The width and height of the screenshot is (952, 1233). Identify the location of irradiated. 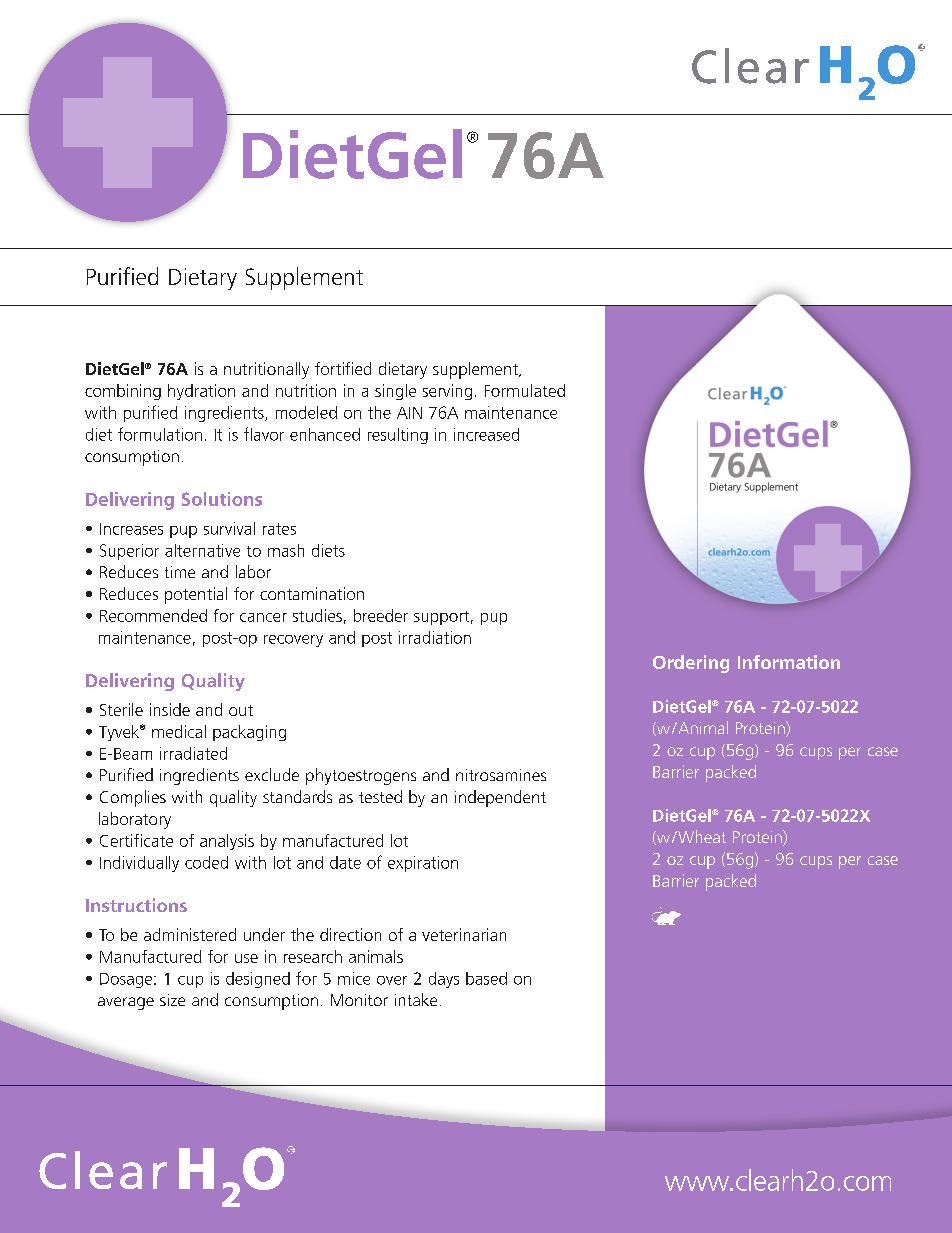
(193, 753).
